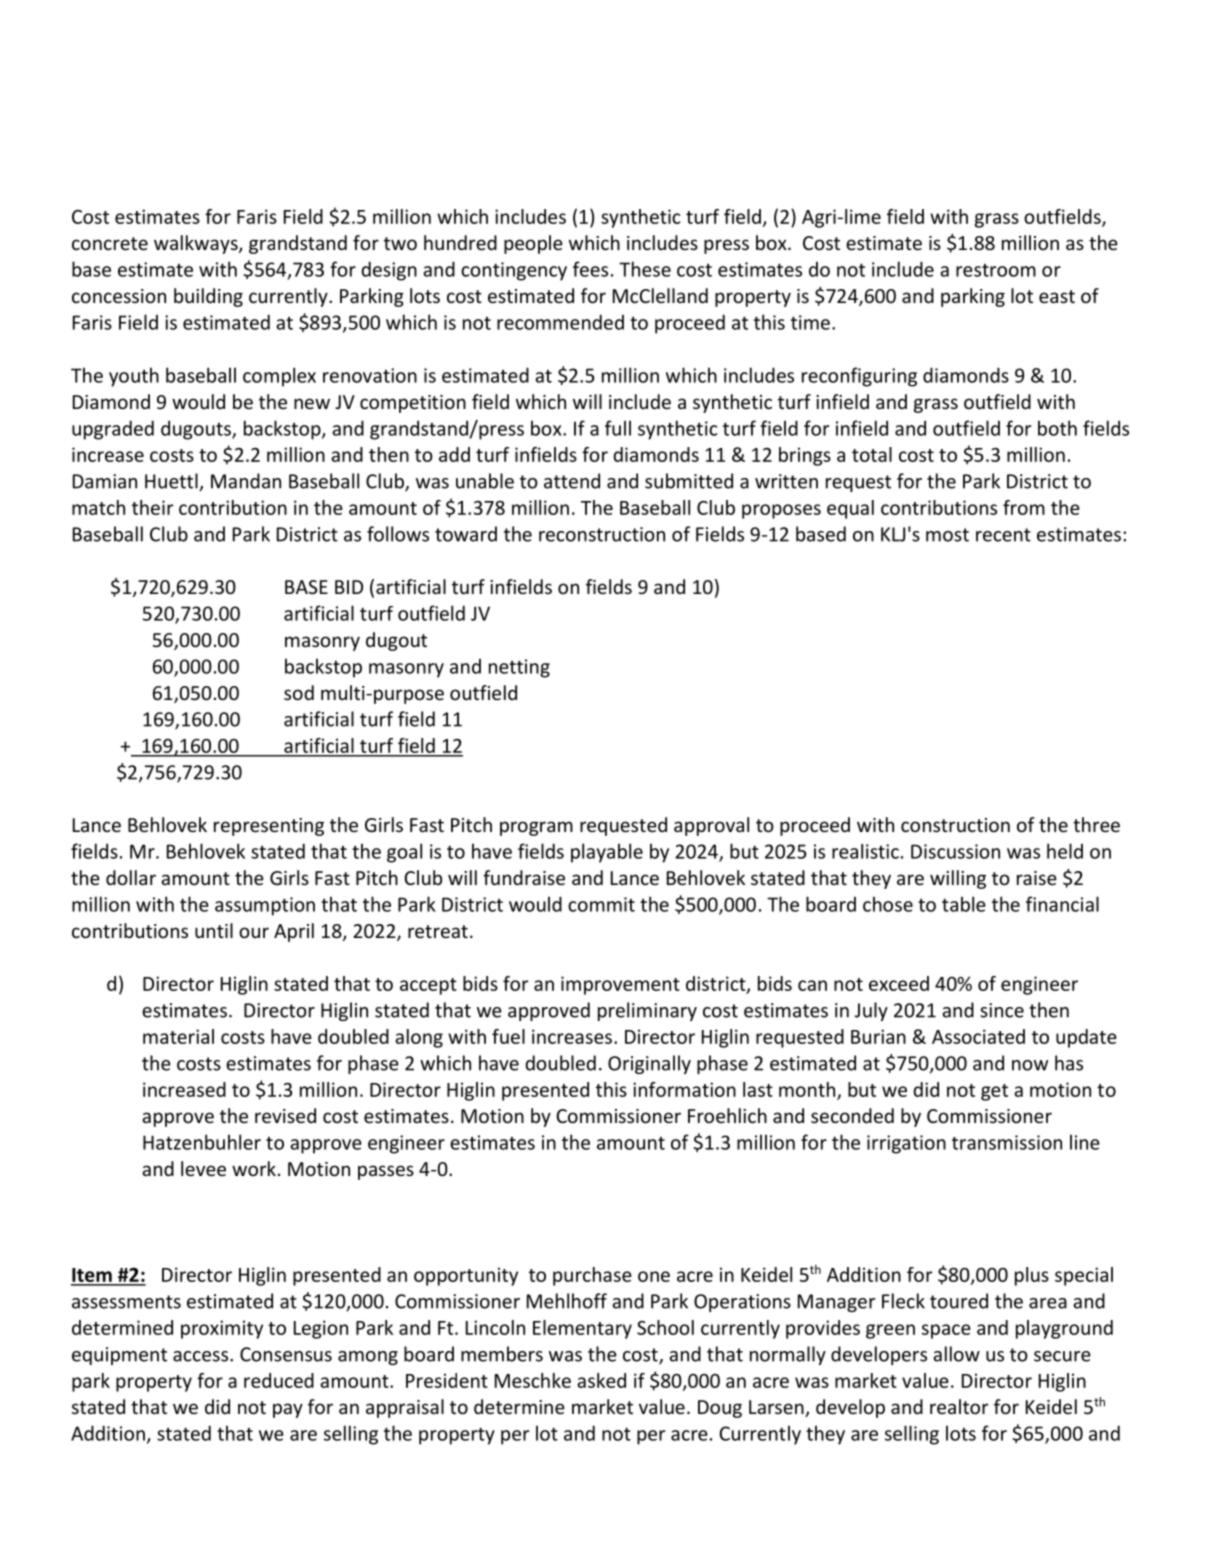 The height and width of the document is (1560, 1205). What do you see at coordinates (269, 827) in the document?
I see `representing` at bounding box center [269, 827].
